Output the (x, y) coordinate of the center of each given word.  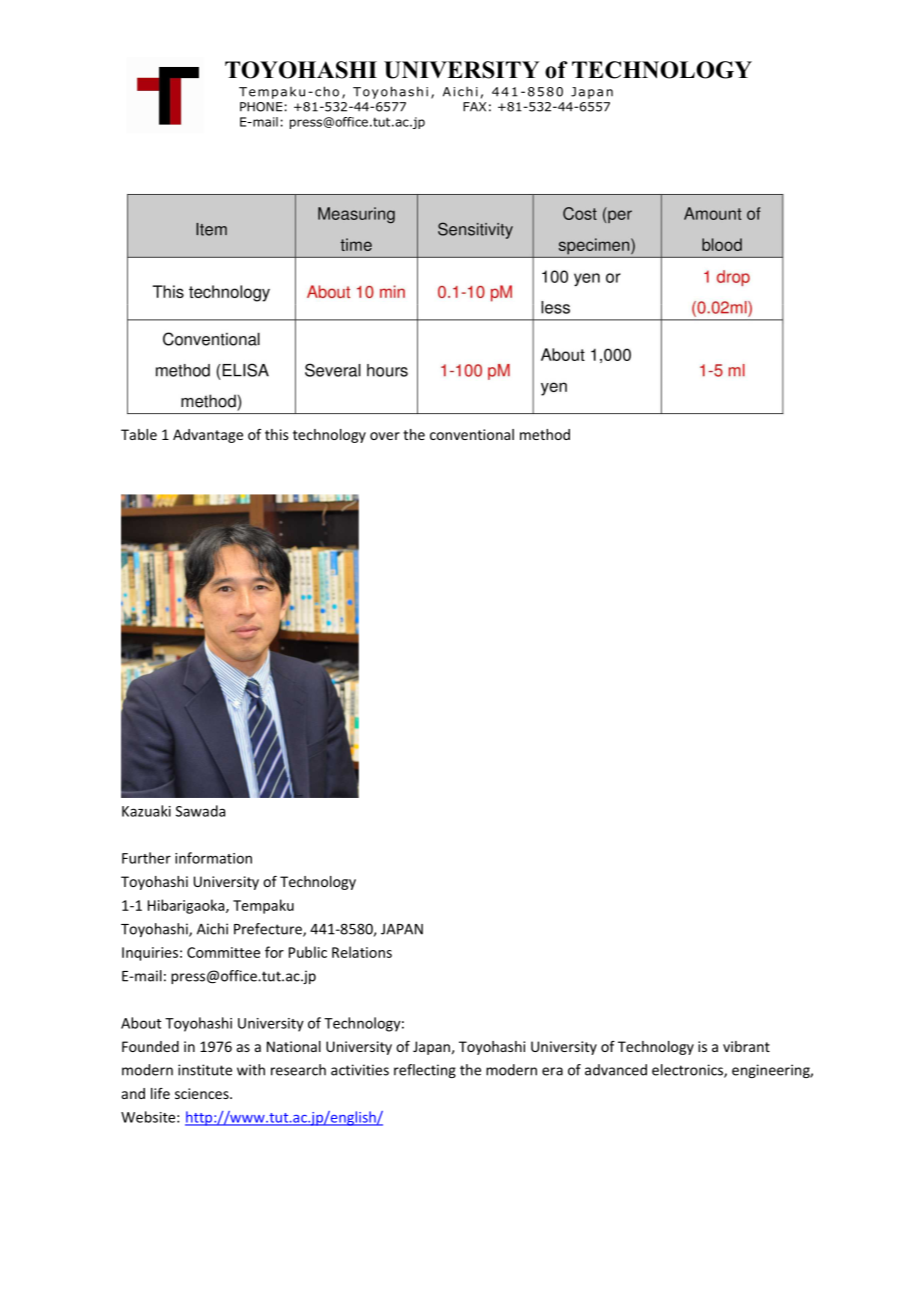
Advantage (208, 436)
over (385, 436)
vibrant (746, 1046)
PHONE (261, 107)
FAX (474, 107)
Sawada (200, 811)
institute (205, 1070)
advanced (616, 1070)
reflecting (425, 1071)
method (545, 434)
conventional (472, 434)
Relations (362, 952)
